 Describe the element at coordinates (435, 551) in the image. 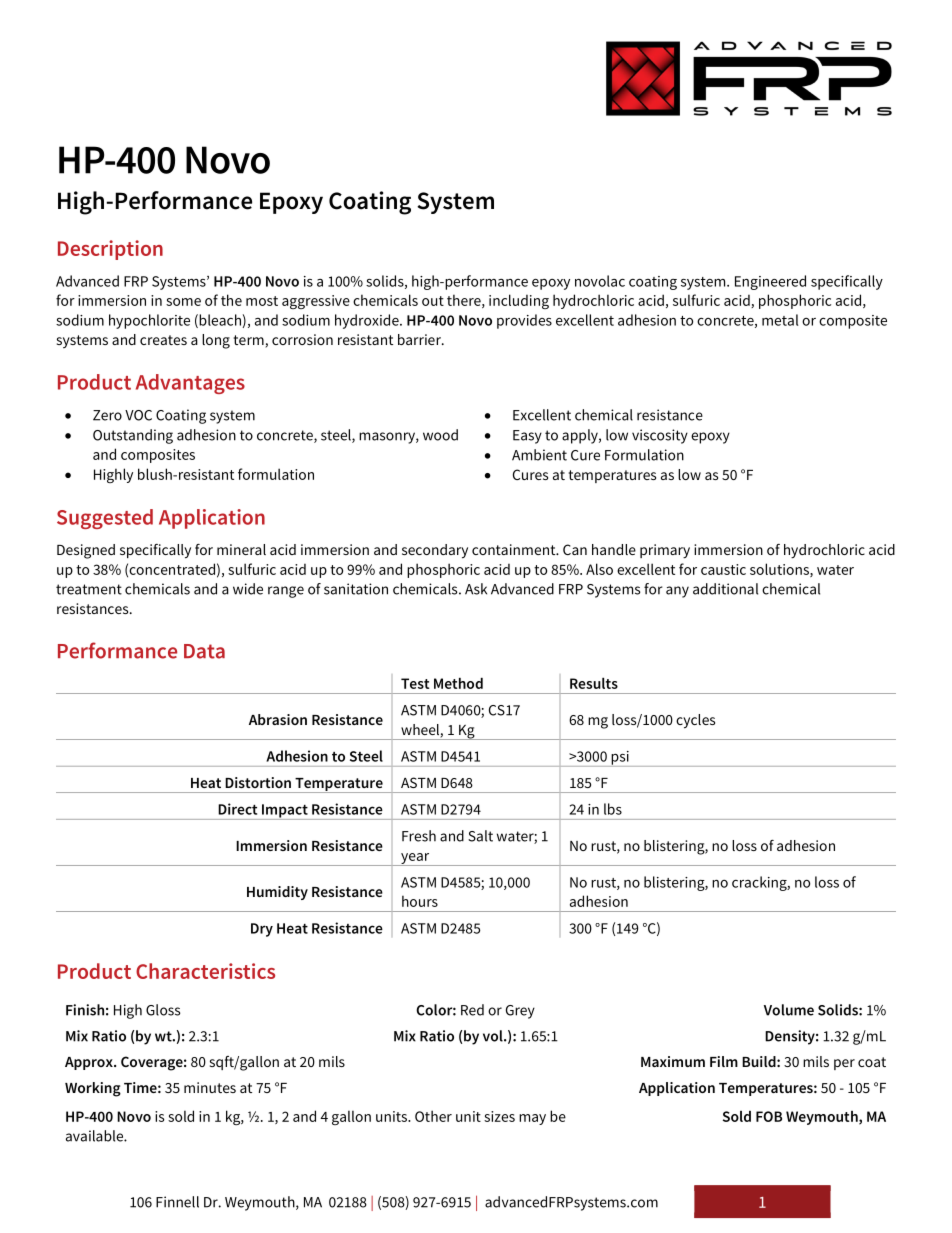

I see `secondary` at that location.
